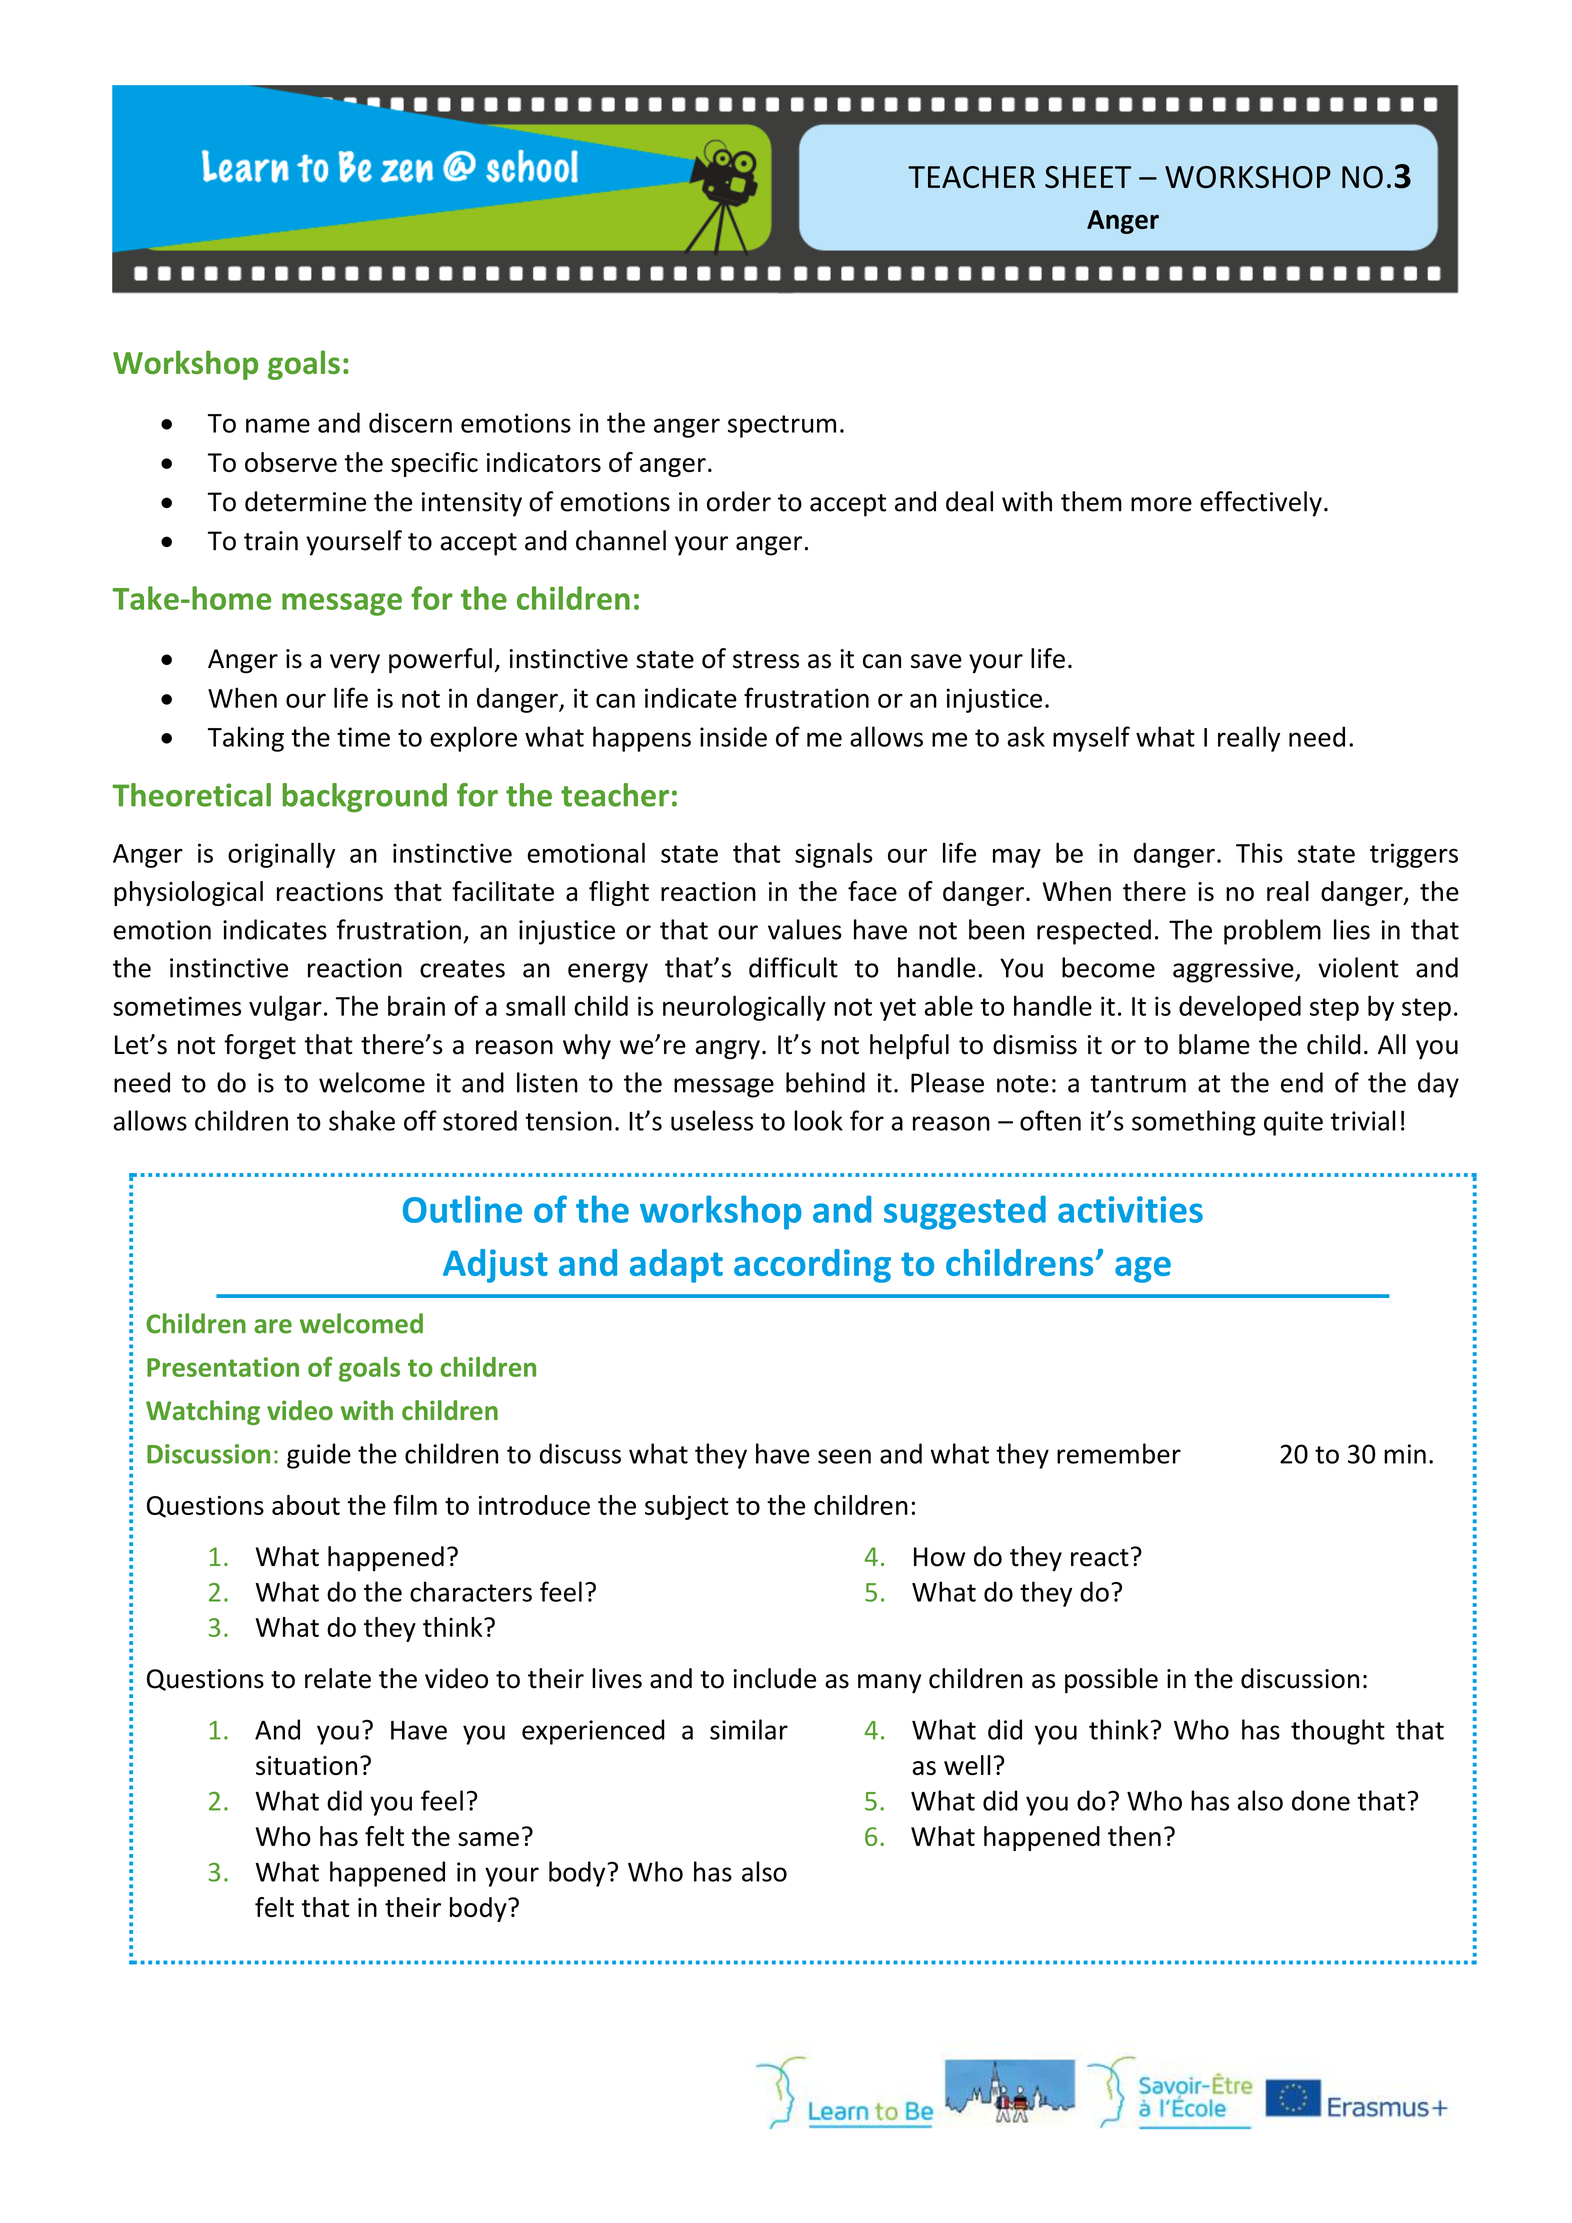  What do you see at coordinates (1293, 1123) in the image?
I see `quite` at bounding box center [1293, 1123].
